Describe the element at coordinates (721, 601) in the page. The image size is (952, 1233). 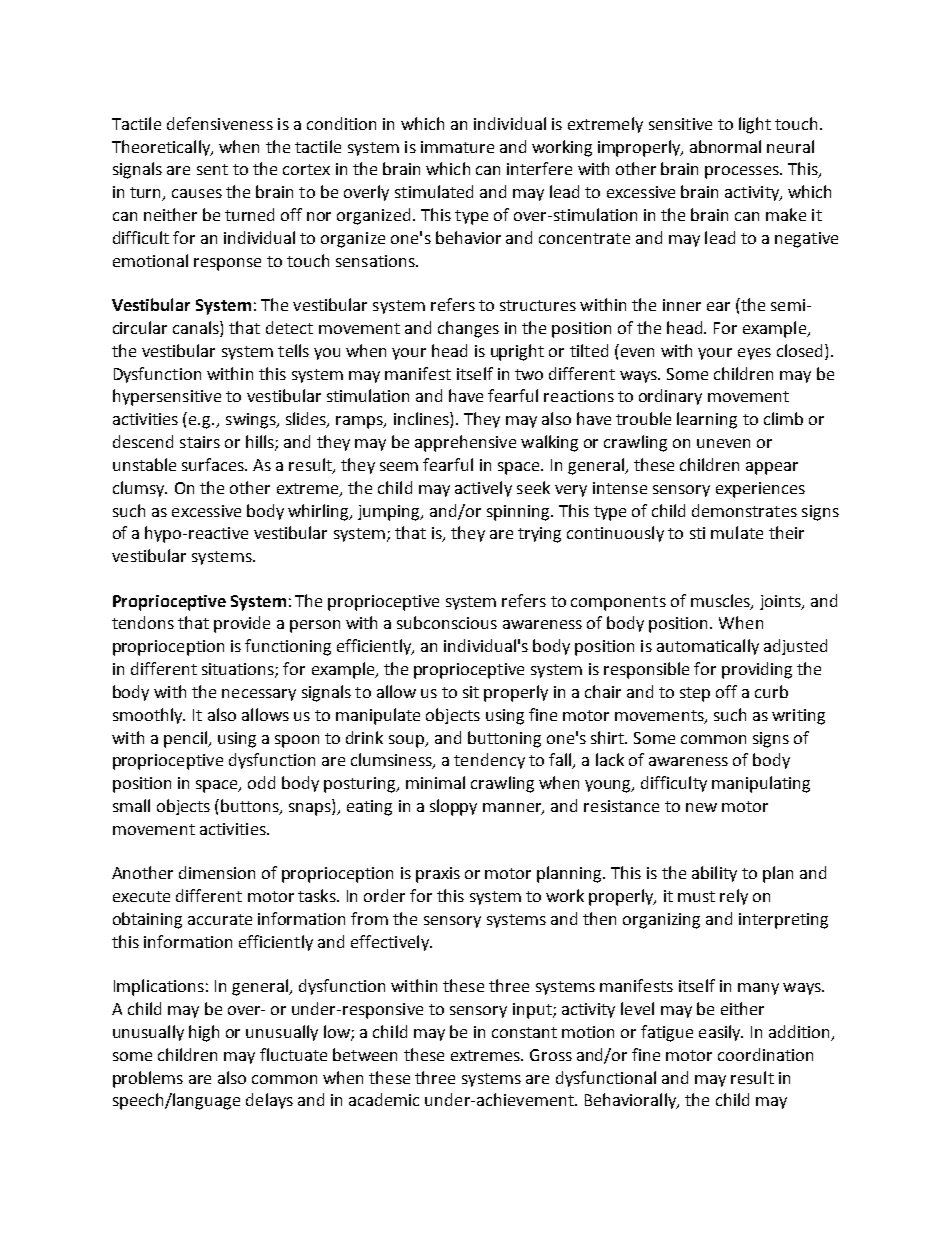
I see `muscles` at that location.
